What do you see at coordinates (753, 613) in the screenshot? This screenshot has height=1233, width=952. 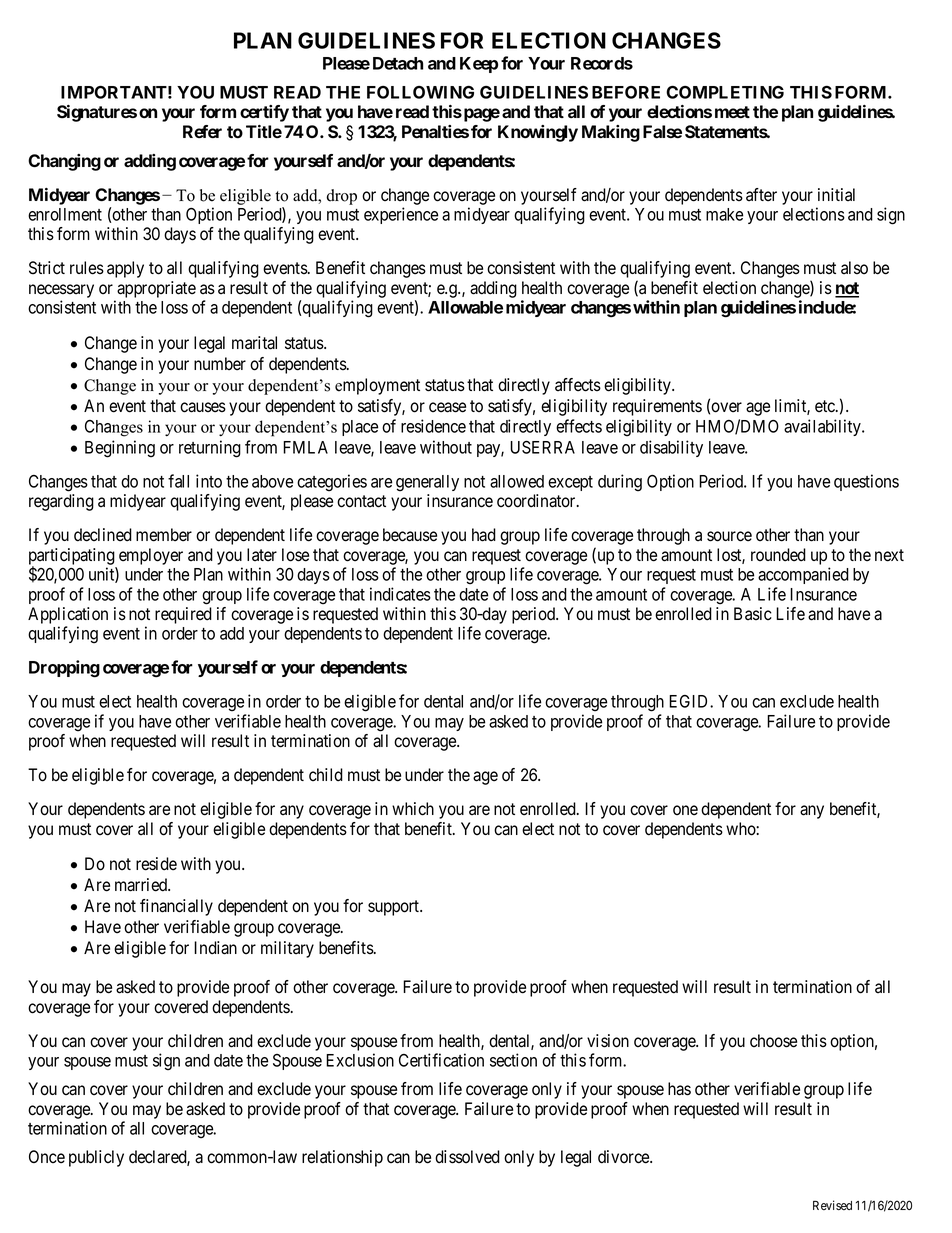 I see `Basic` at bounding box center [753, 613].
